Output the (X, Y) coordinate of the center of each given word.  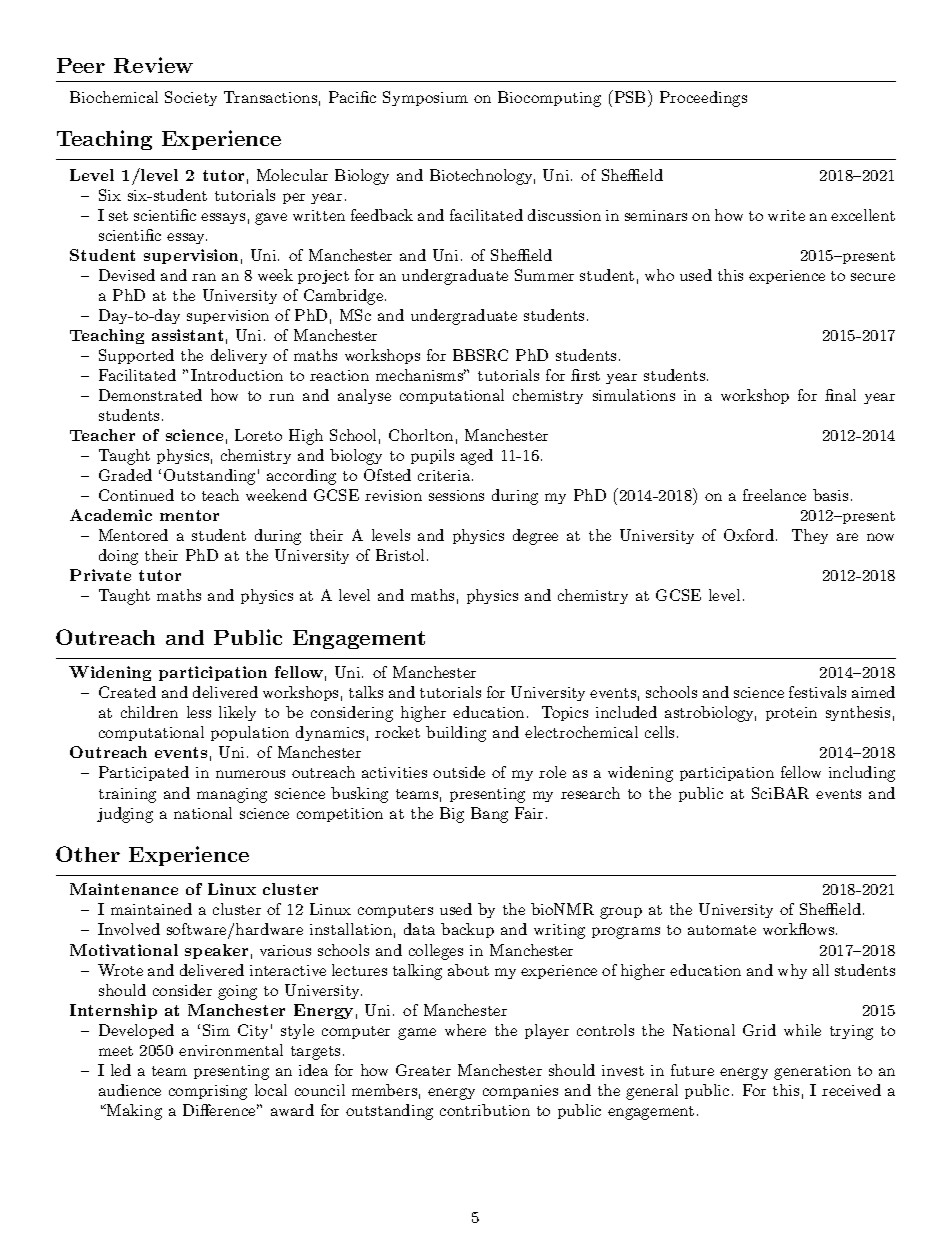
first (585, 375)
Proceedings (703, 99)
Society (191, 98)
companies (520, 1092)
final (840, 395)
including (862, 774)
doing (118, 557)
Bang (489, 815)
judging (125, 815)
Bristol (400, 555)
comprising (208, 1092)
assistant (187, 335)
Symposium (425, 98)
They (810, 536)
